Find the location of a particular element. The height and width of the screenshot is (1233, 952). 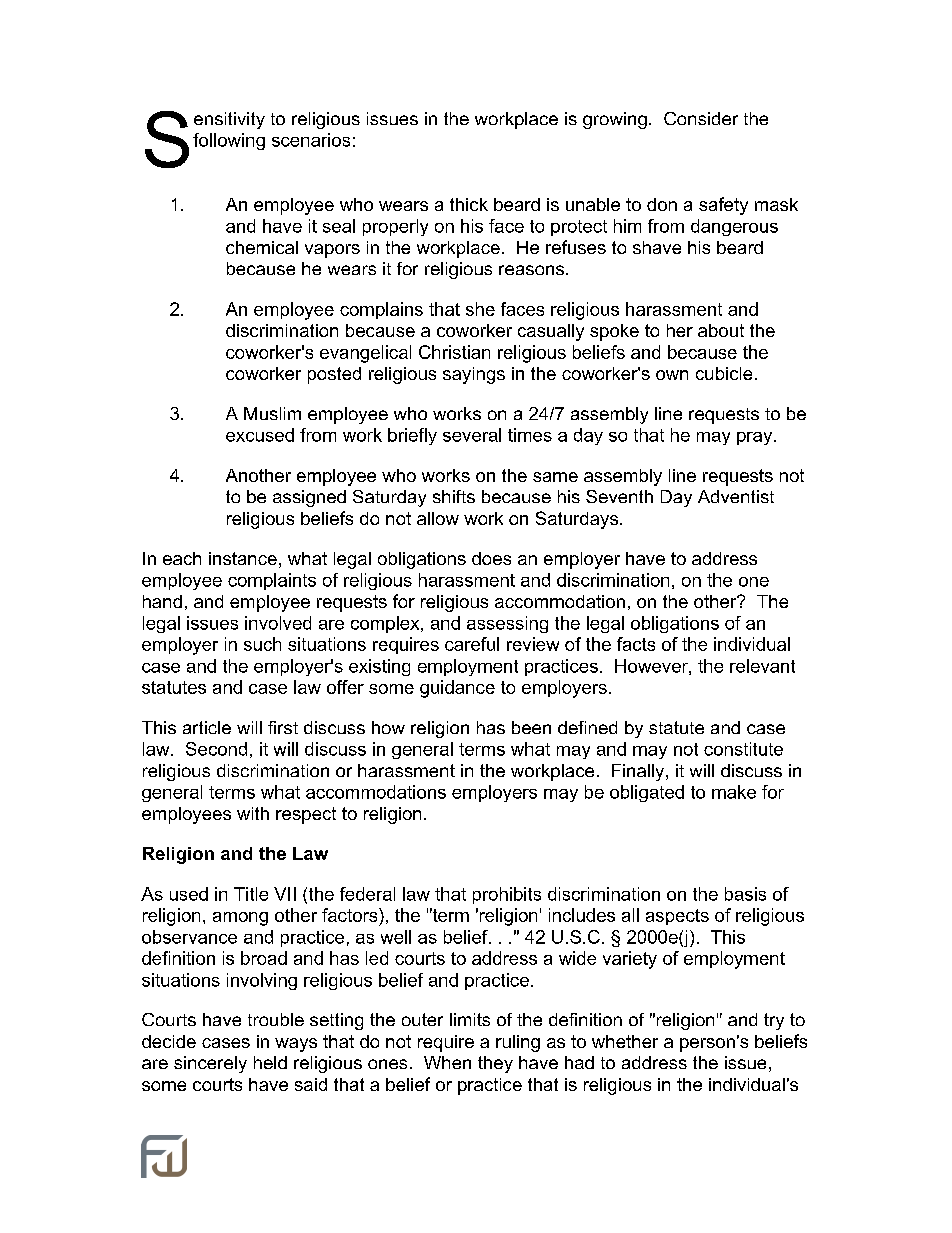

been is located at coordinates (531, 727).
